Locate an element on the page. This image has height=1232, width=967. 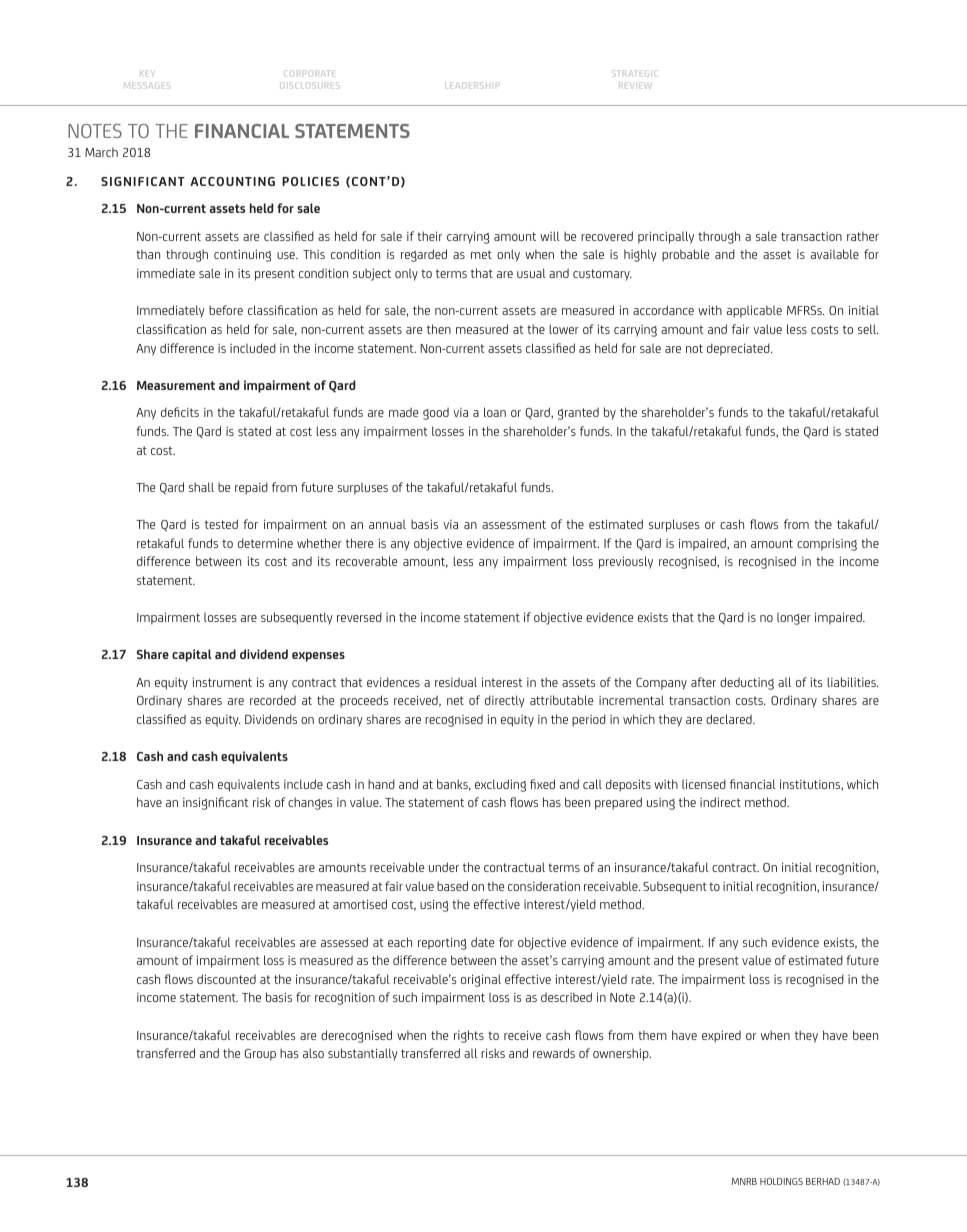
Group is located at coordinates (260, 1055).
